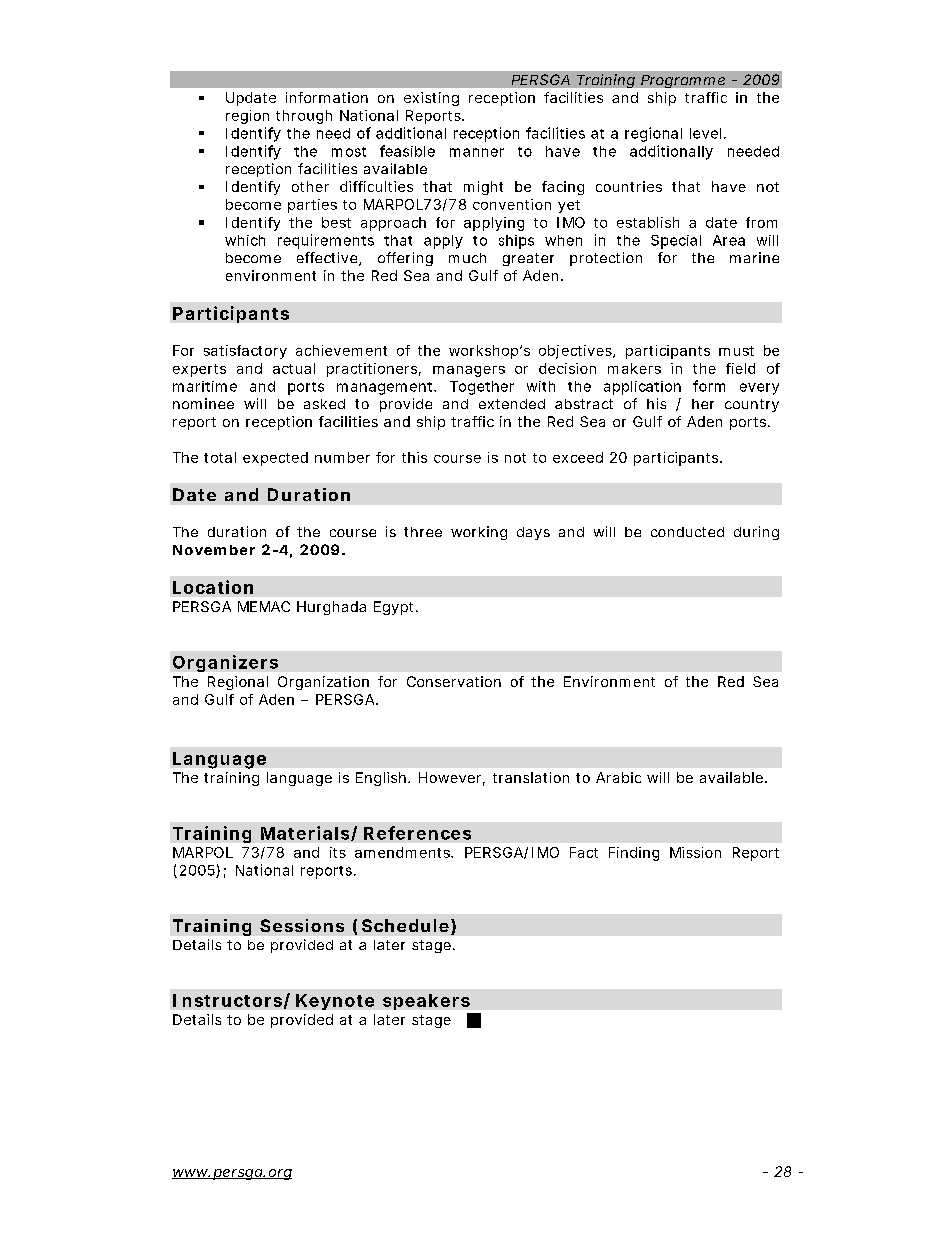  Describe the element at coordinates (477, 152) in the screenshot. I see `manner` at that location.
